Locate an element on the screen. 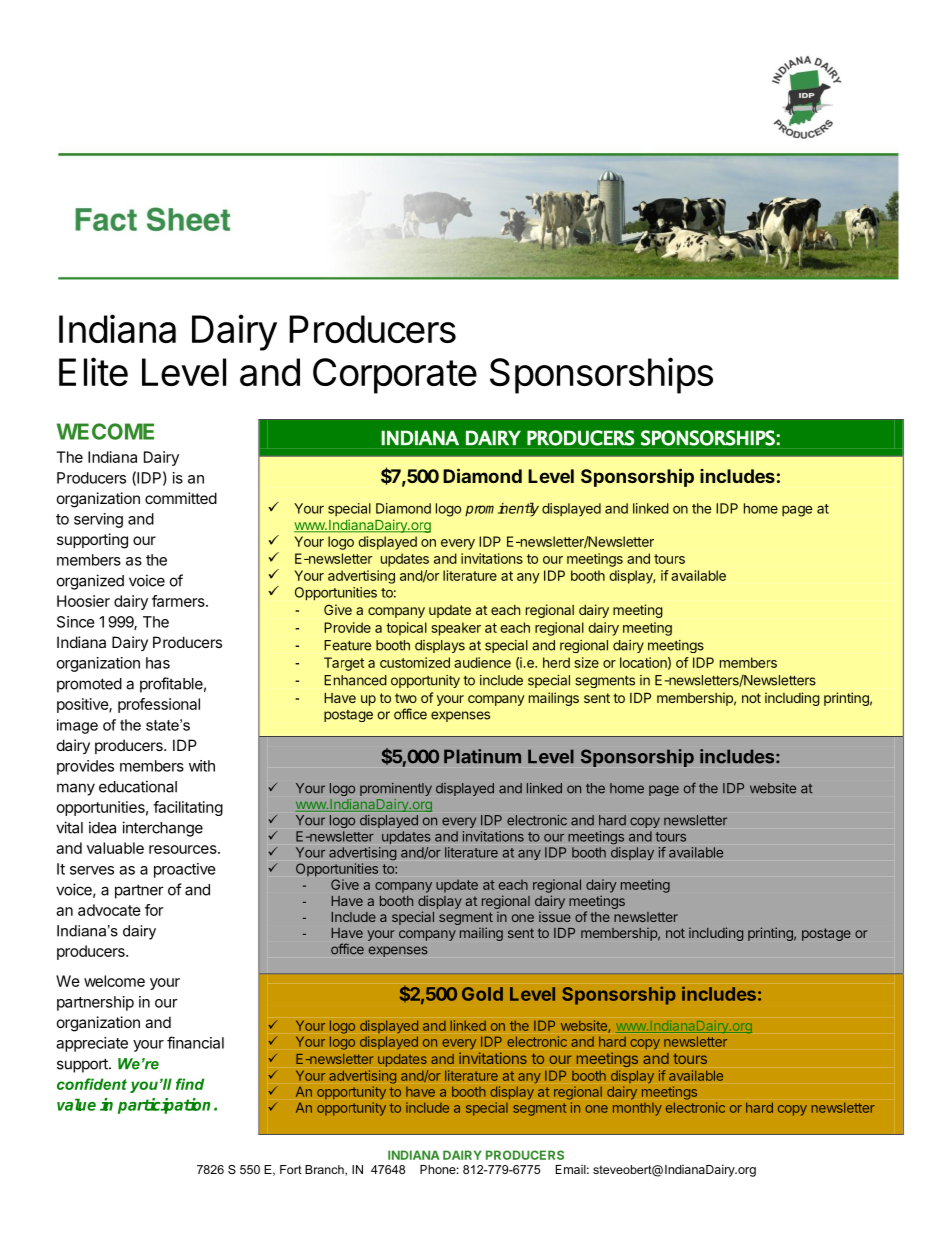 Image resolution: width=952 pixels, height=1233 pixels. speaker is located at coordinates (456, 629).
